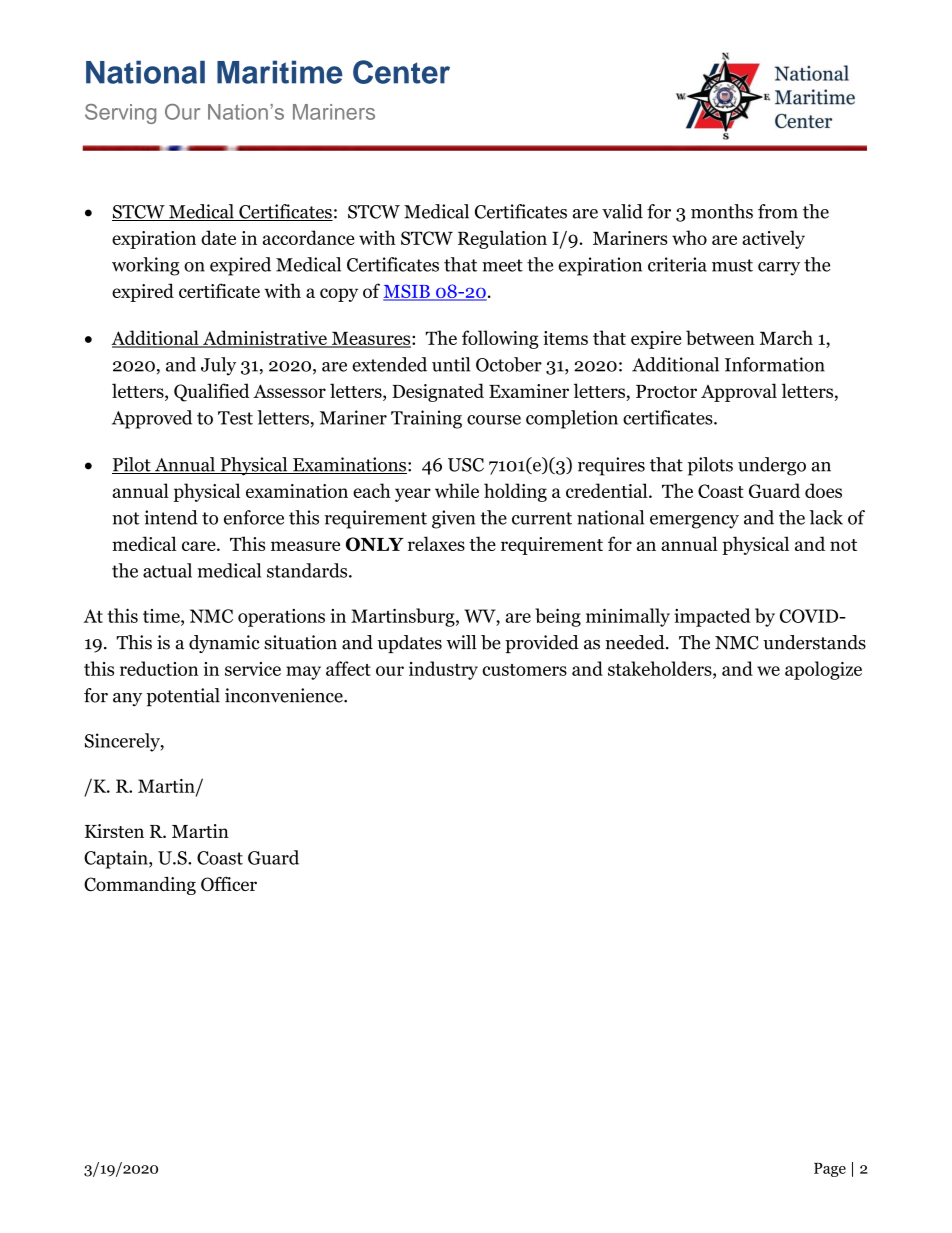 Image resolution: width=952 pixels, height=1233 pixels. What do you see at coordinates (120, 114) in the image?
I see `Serving` at bounding box center [120, 114].
